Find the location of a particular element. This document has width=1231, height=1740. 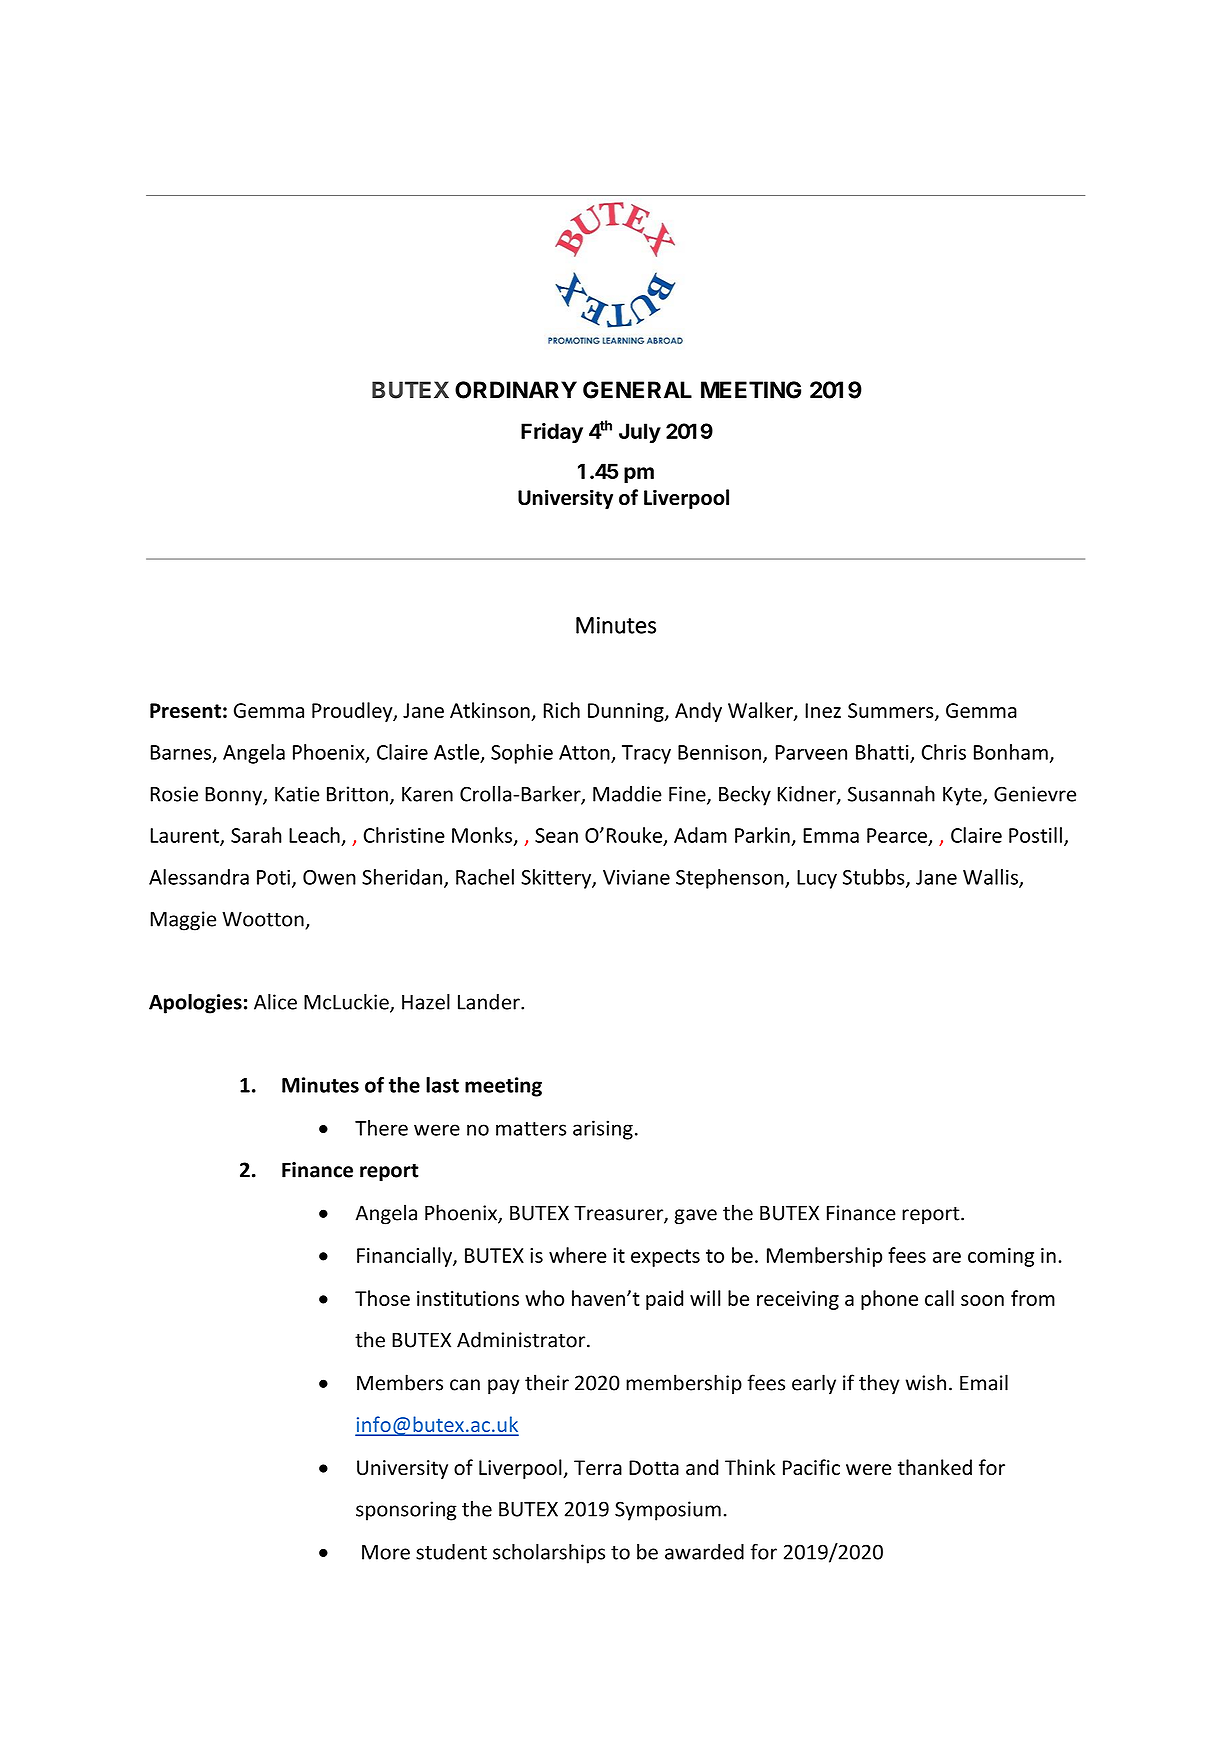

ORDINARY is located at coordinates (516, 390).
